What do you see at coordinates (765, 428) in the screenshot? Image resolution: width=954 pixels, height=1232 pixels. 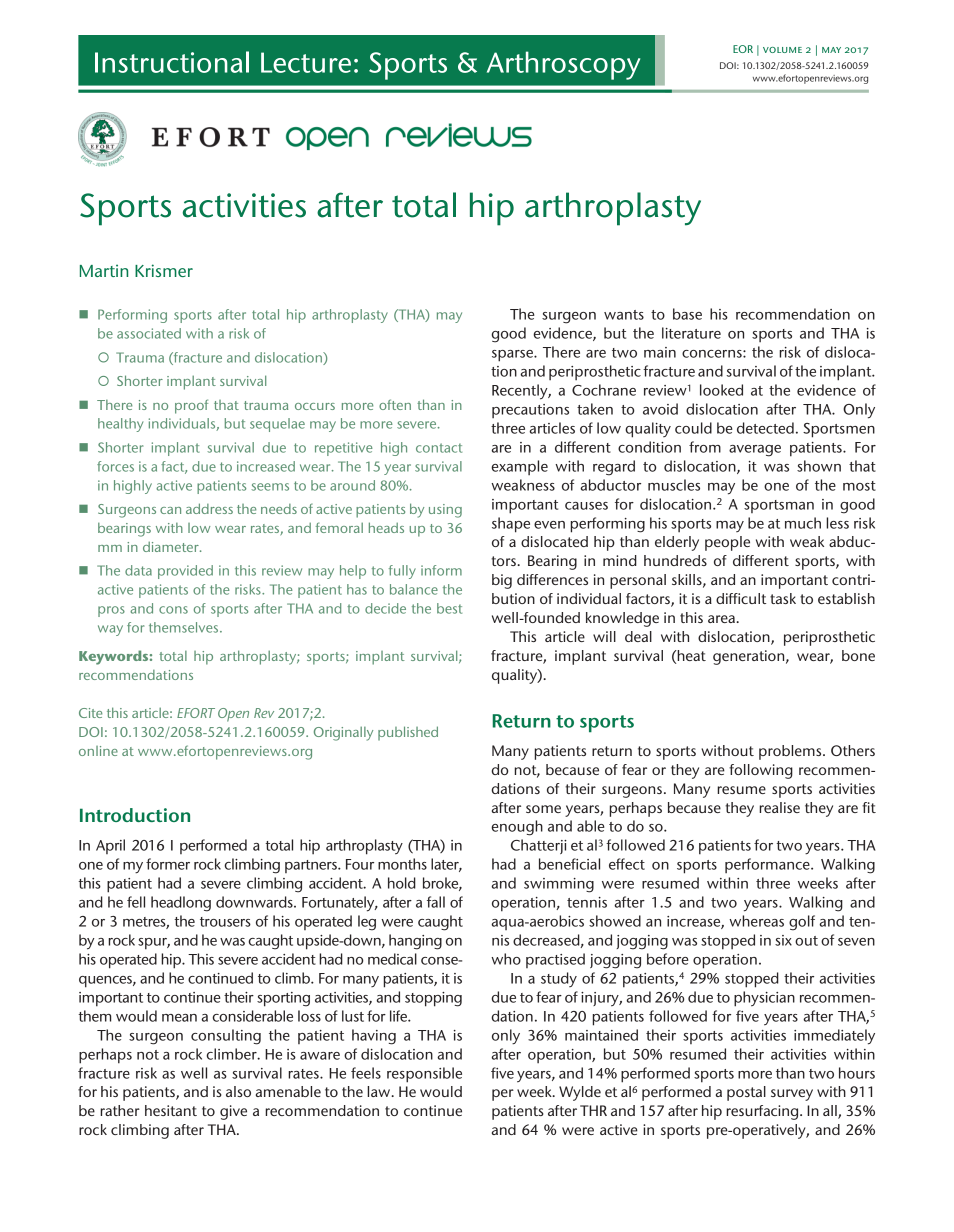 I see `detected` at bounding box center [765, 428].
